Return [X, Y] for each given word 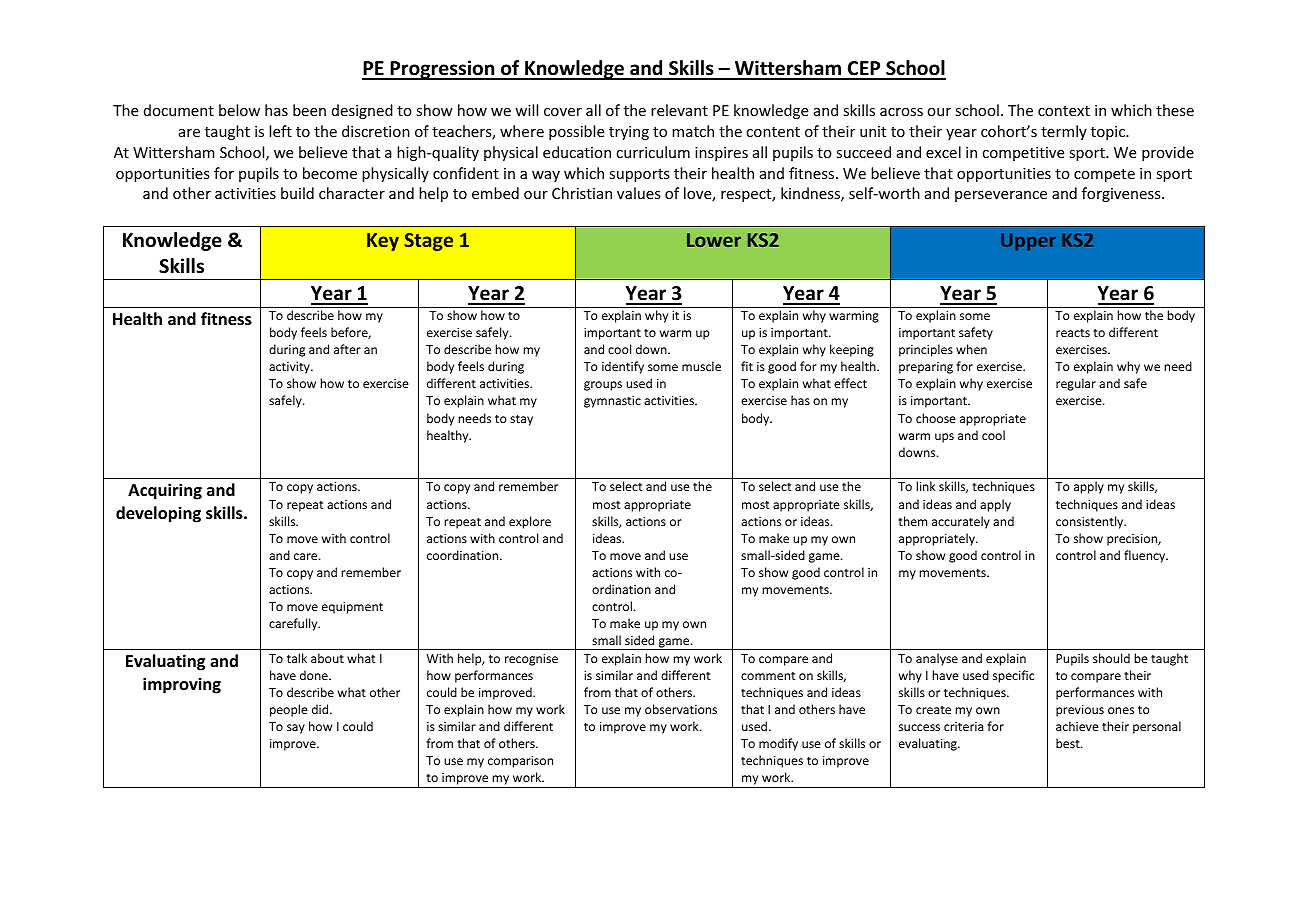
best [1069, 743]
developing [158, 514]
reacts [1073, 333]
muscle [701, 366]
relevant [679, 110]
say [296, 729]
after [347, 349]
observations [681, 709]
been [309, 110]
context [1064, 111]
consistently [1091, 522]
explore [530, 522]
